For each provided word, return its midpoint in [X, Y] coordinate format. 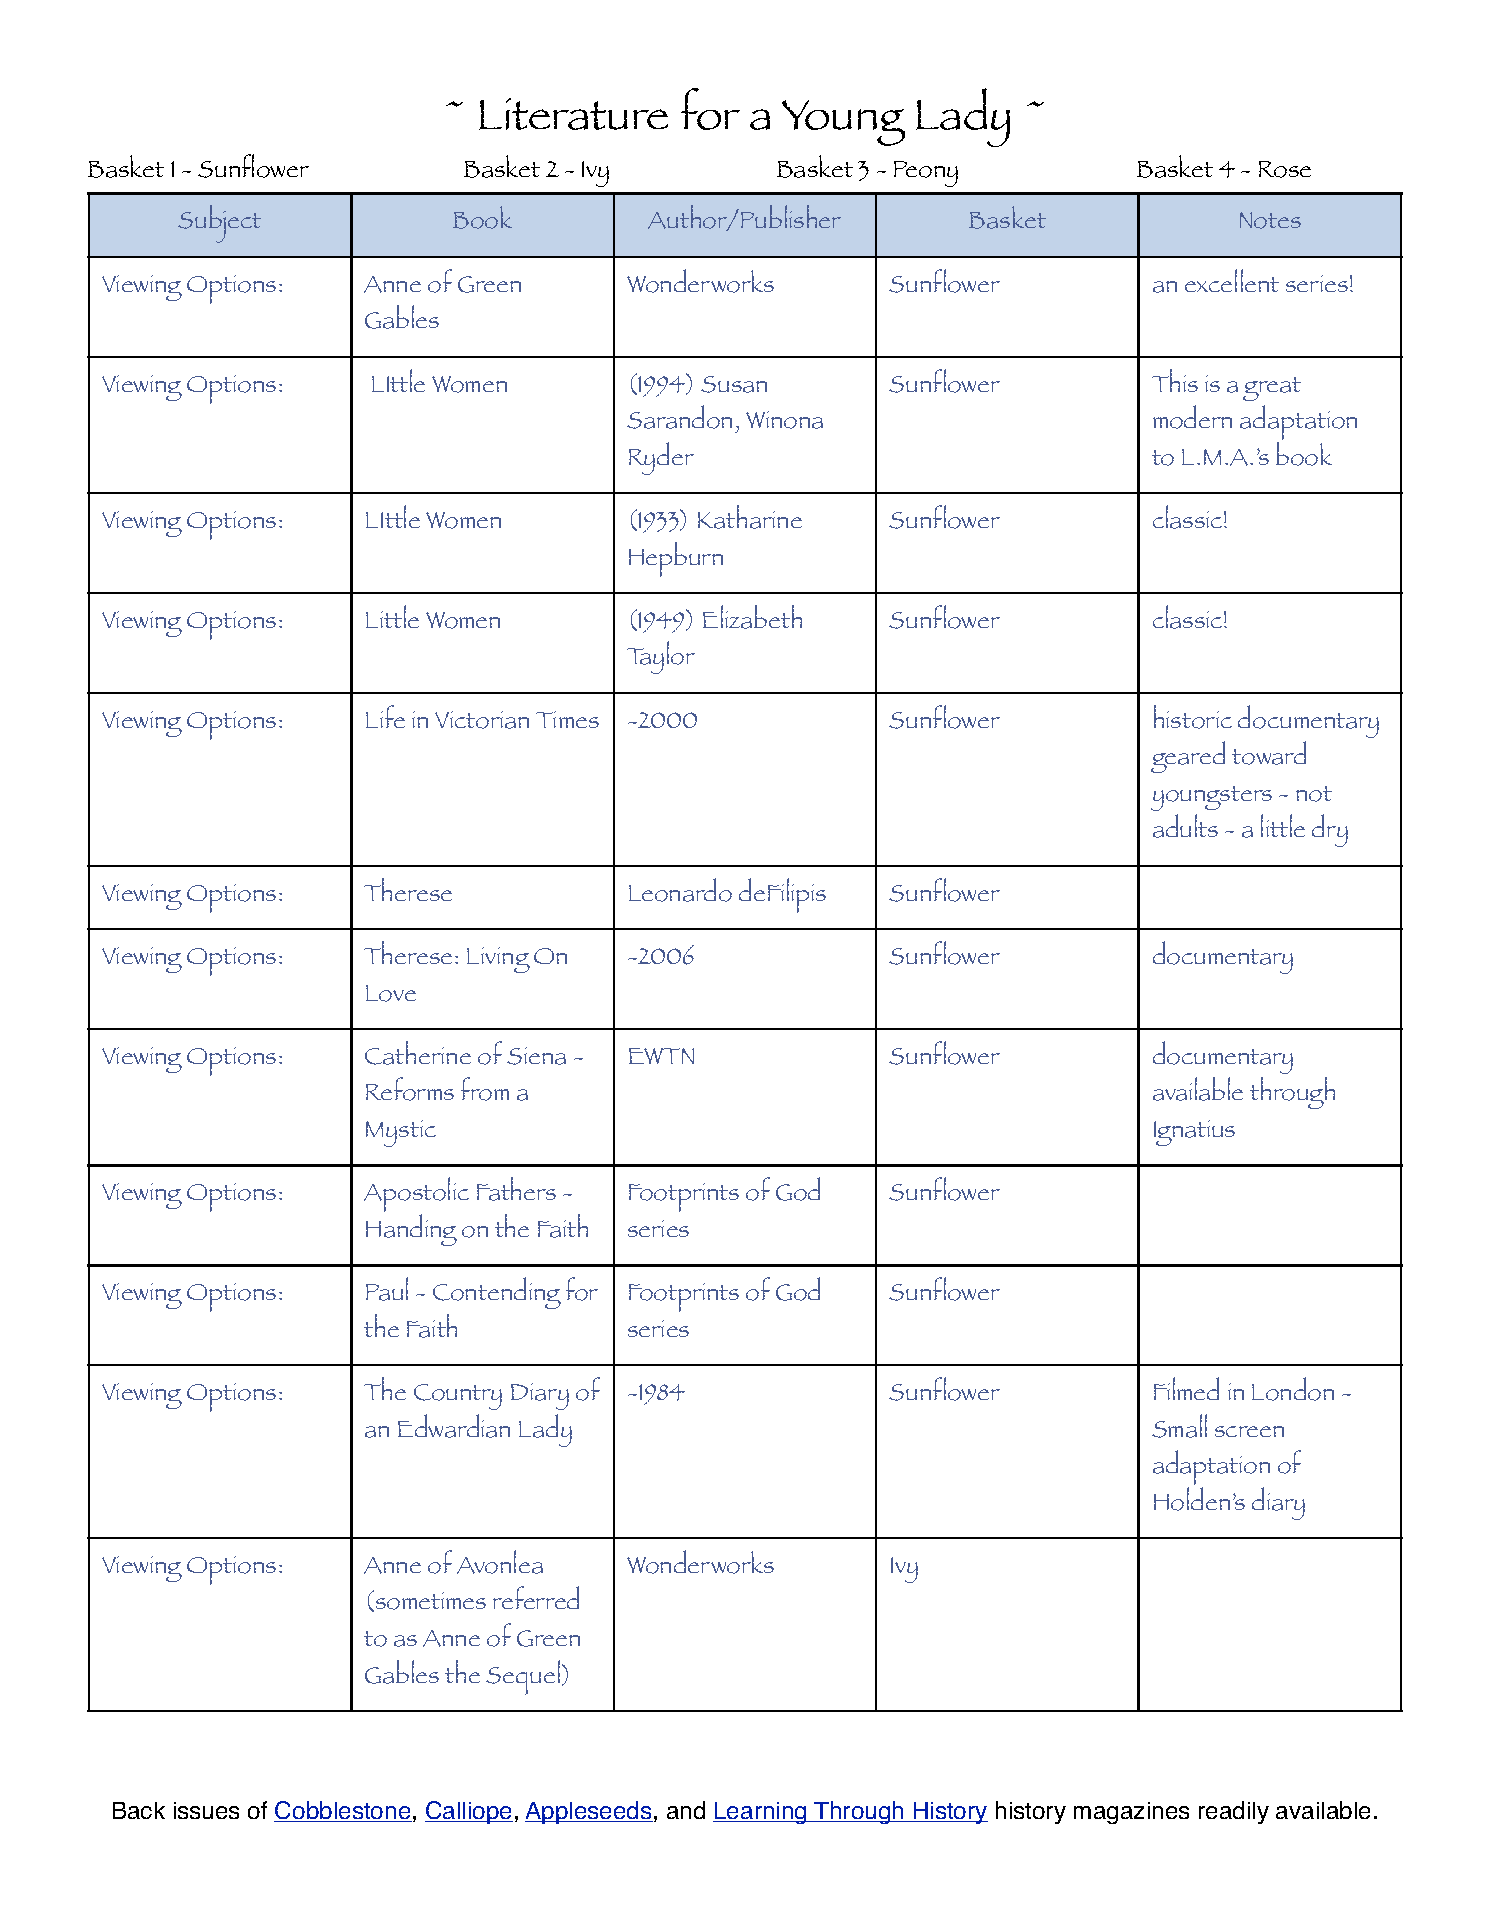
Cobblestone [343, 1811]
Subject [219, 224]
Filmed [1186, 1388]
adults [1185, 826]
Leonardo [680, 890]
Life [385, 716]
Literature [573, 114]
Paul [387, 1289]
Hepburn [676, 559]
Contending [497, 1293]
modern [1192, 417]
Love [391, 993]
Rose [1285, 169]
